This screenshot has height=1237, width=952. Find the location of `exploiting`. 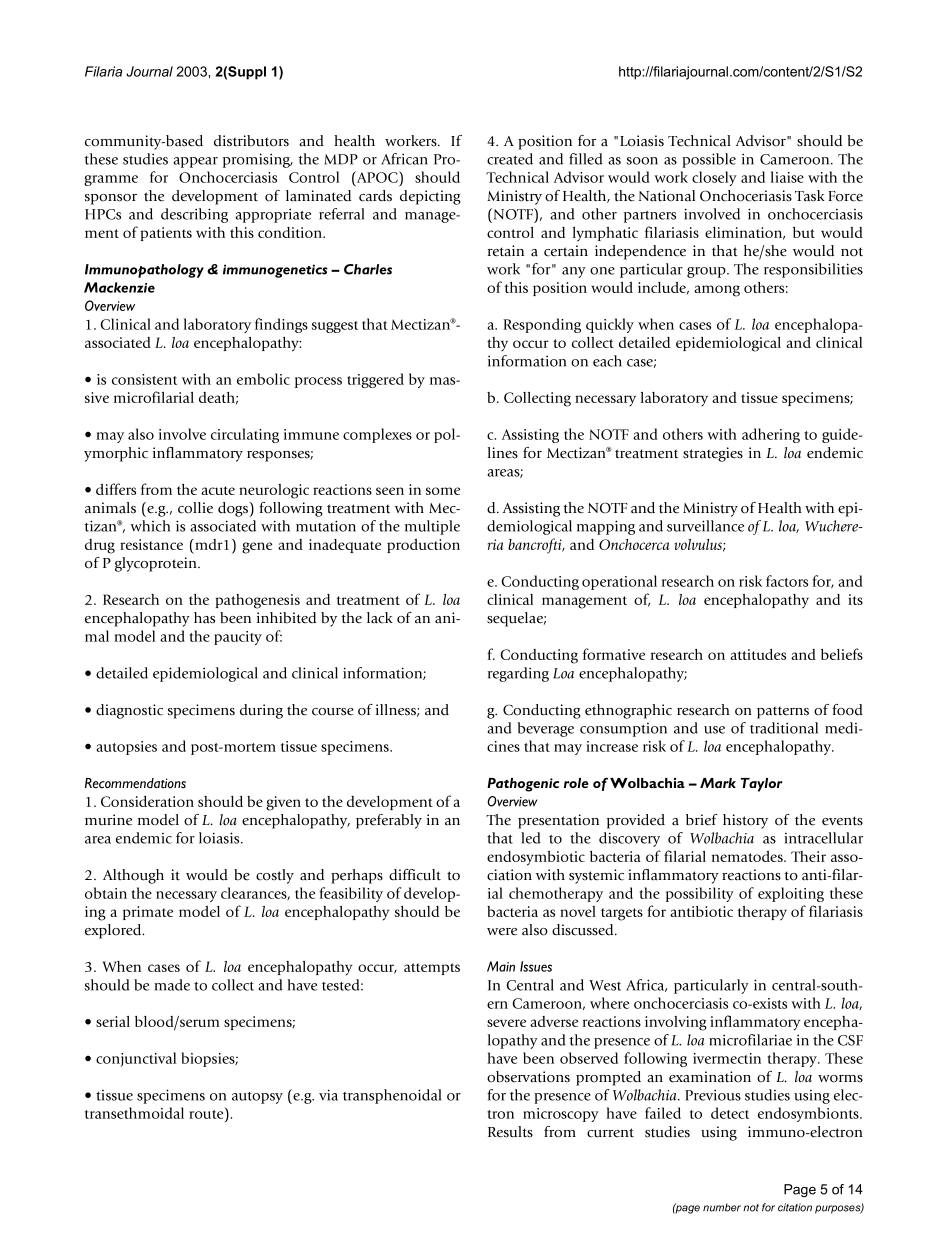

exploiting is located at coordinates (791, 894).
